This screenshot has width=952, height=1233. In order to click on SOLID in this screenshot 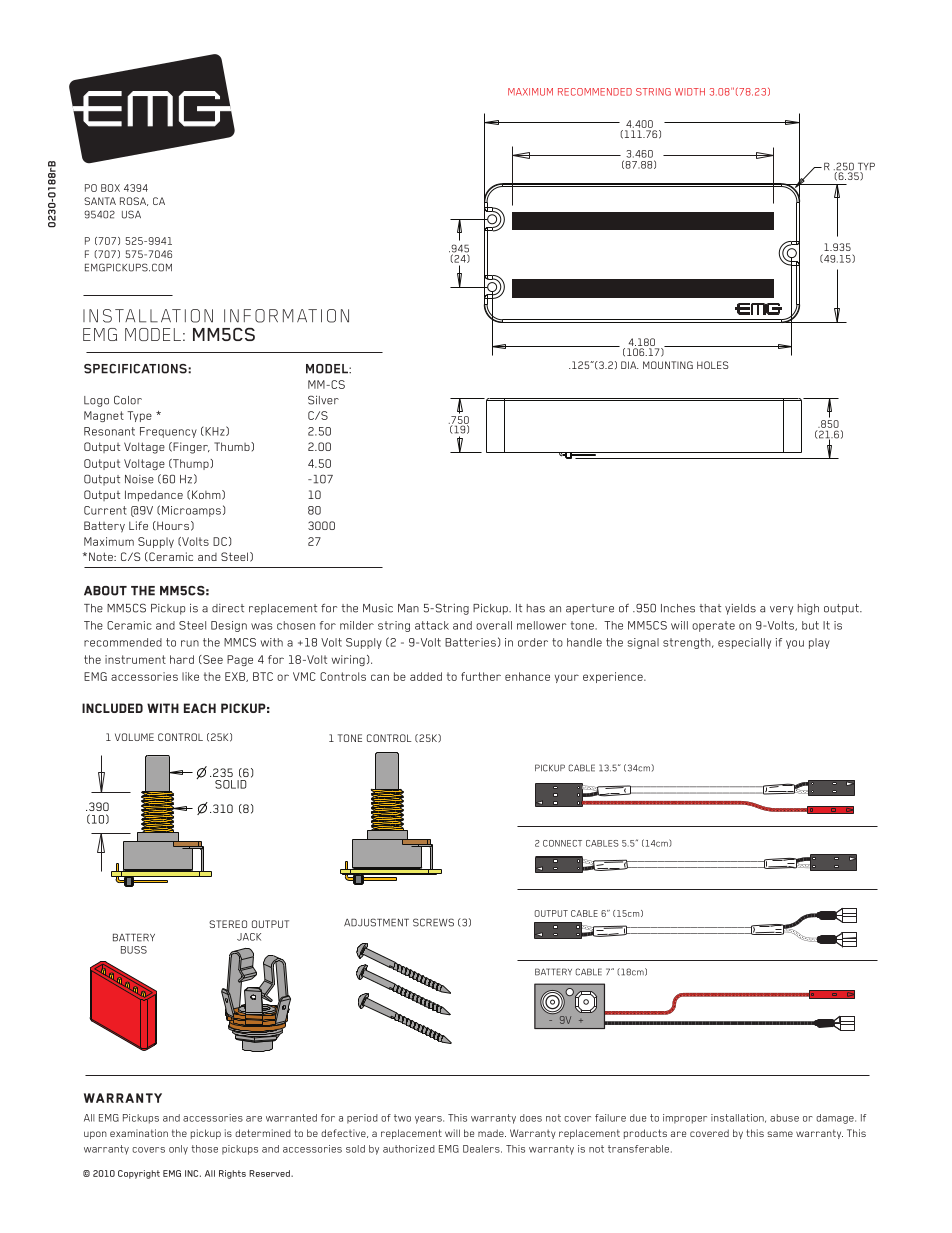, I will do `click(231, 784)`.
